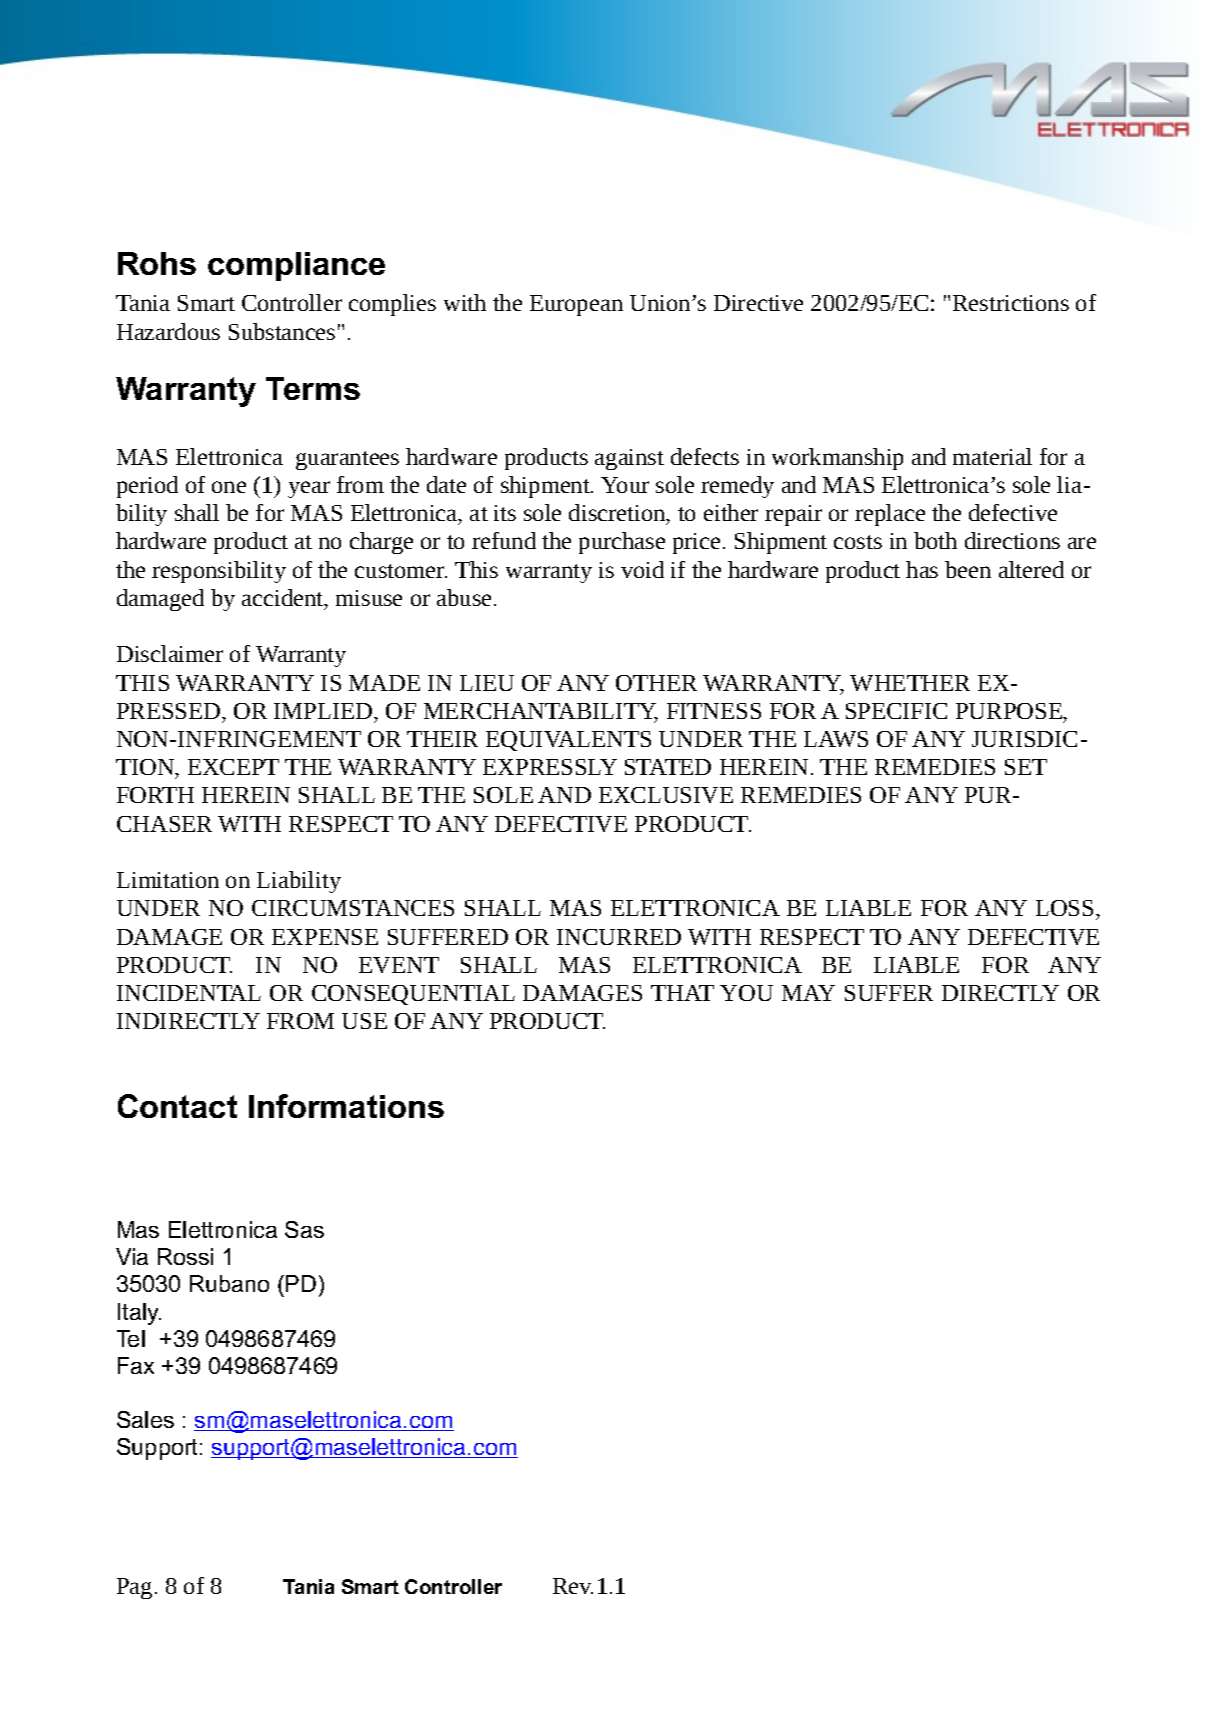 This image has width=1218, height=1723. I want to click on European, so click(576, 305).
